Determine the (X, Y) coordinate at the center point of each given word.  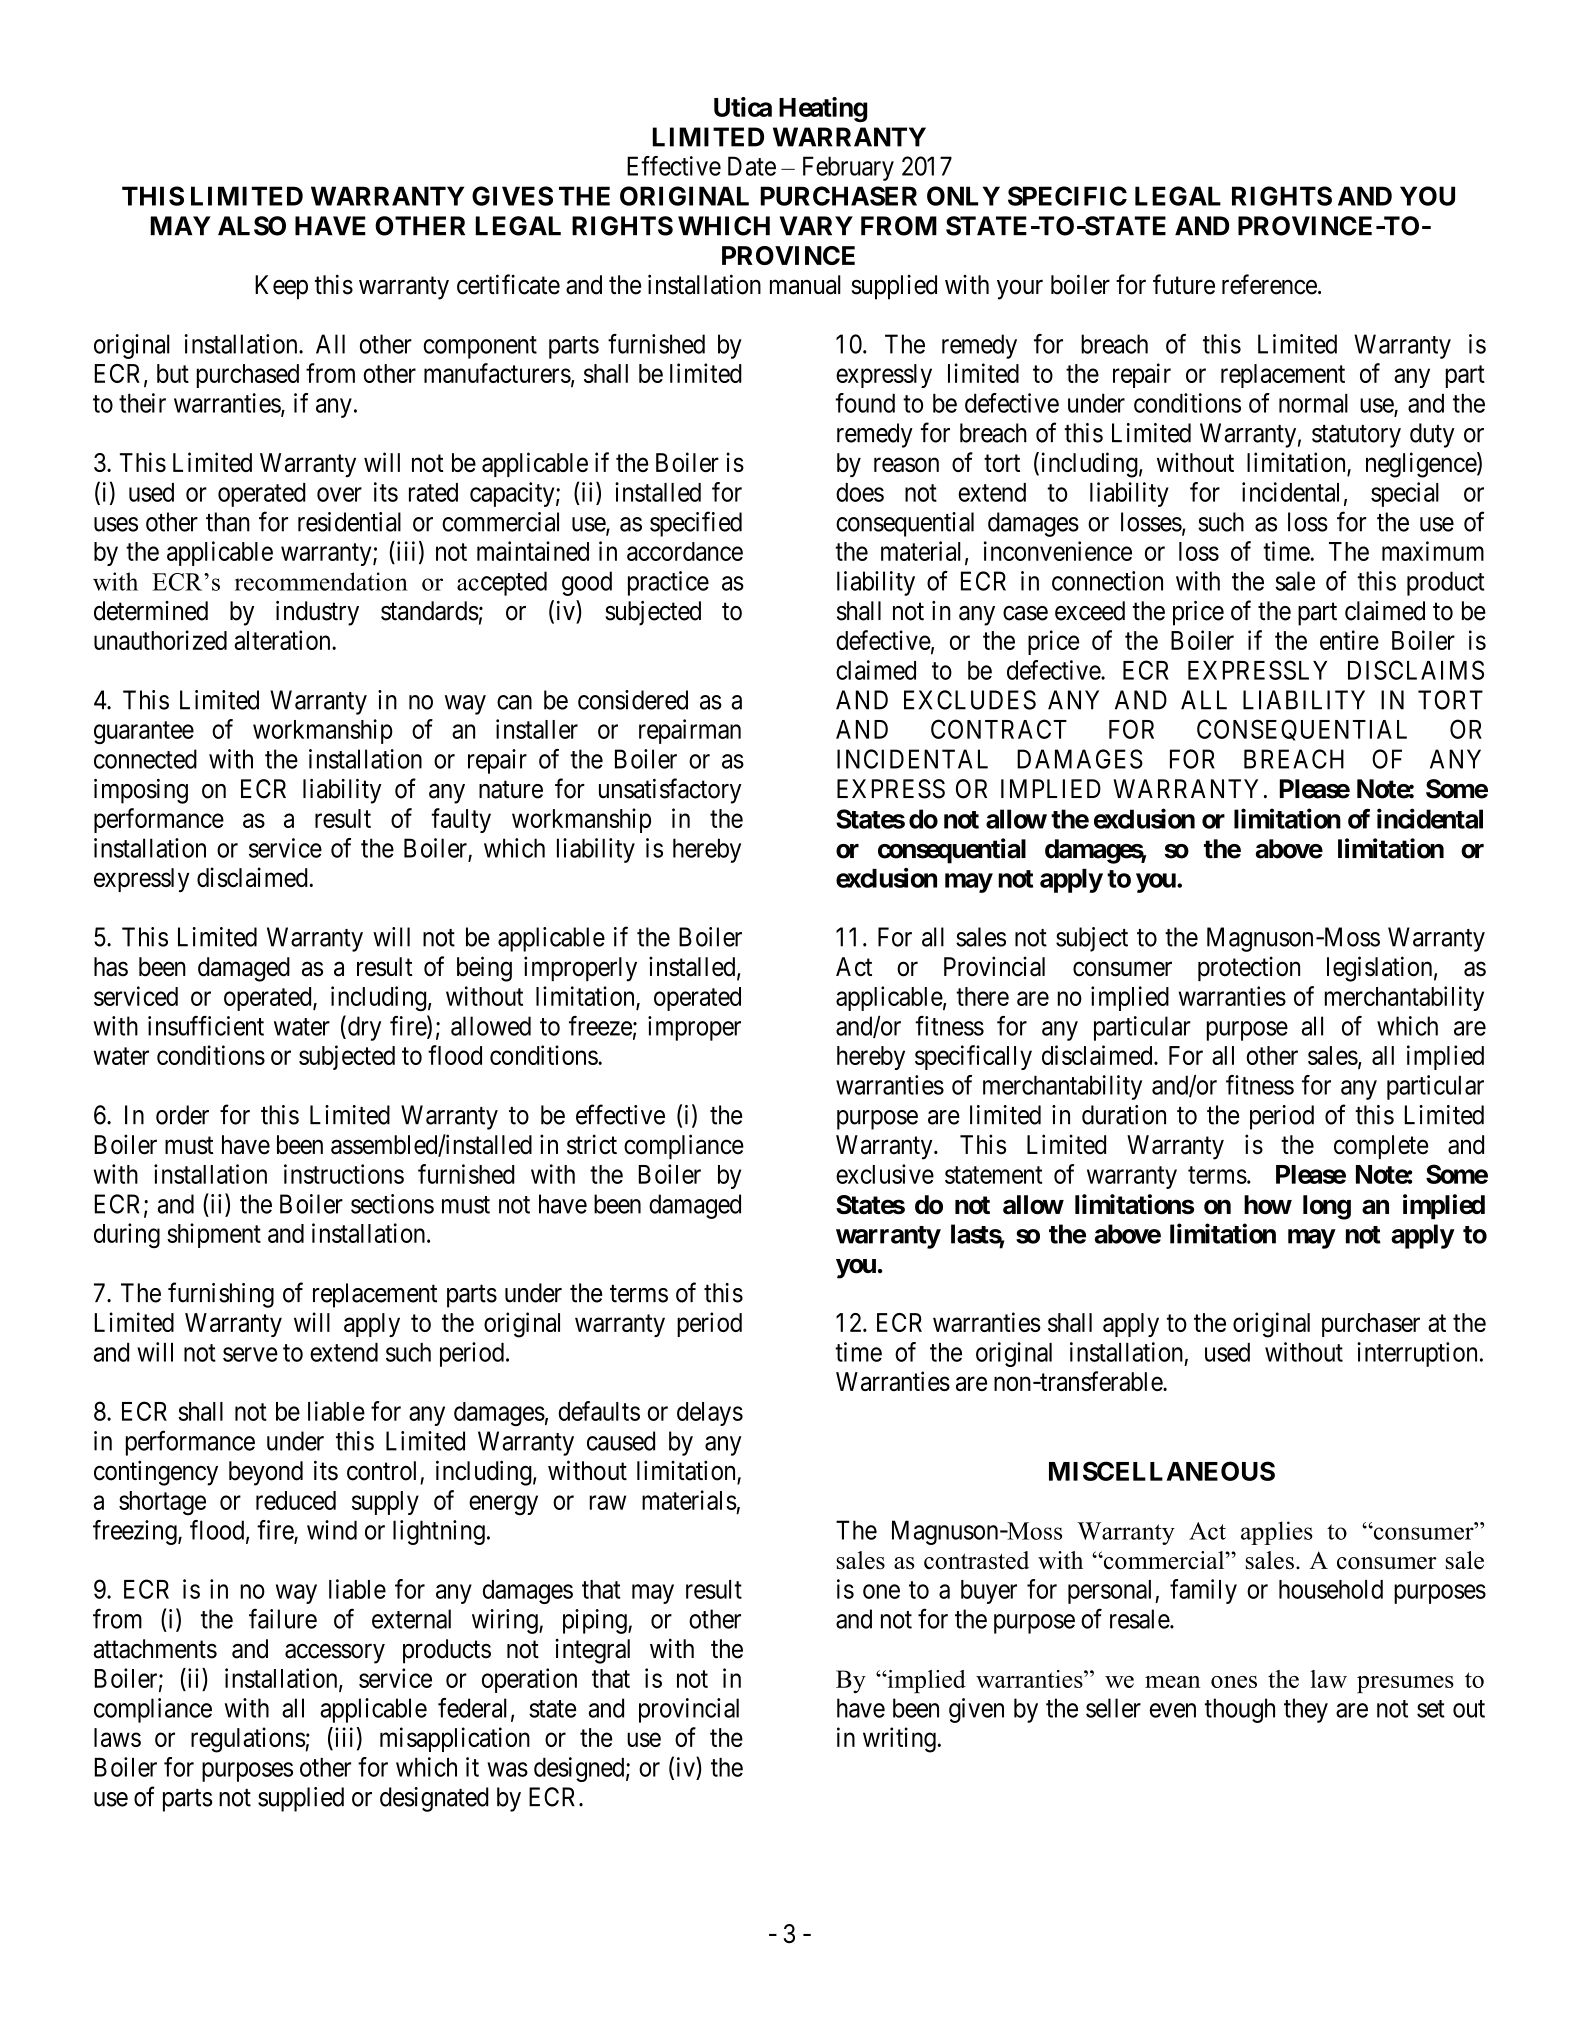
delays (710, 1414)
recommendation (321, 581)
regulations (248, 1740)
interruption (1417, 1354)
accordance (685, 551)
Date (752, 166)
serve (250, 1354)
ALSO (252, 226)
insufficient (206, 1026)
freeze (600, 1026)
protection (1249, 968)
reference (1269, 284)
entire (1349, 640)
